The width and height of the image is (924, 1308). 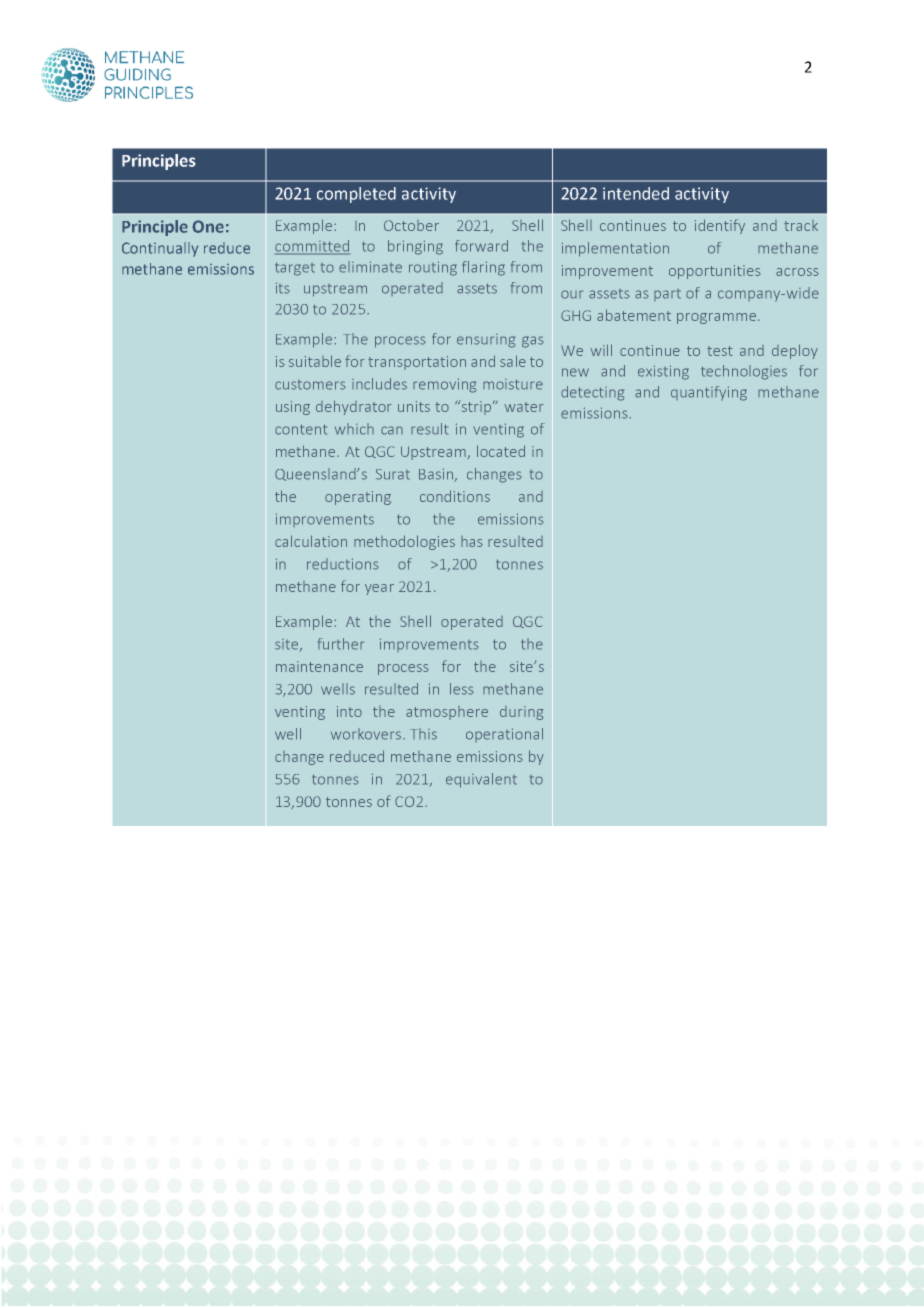 I want to click on conditions, so click(x=455, y=496).
